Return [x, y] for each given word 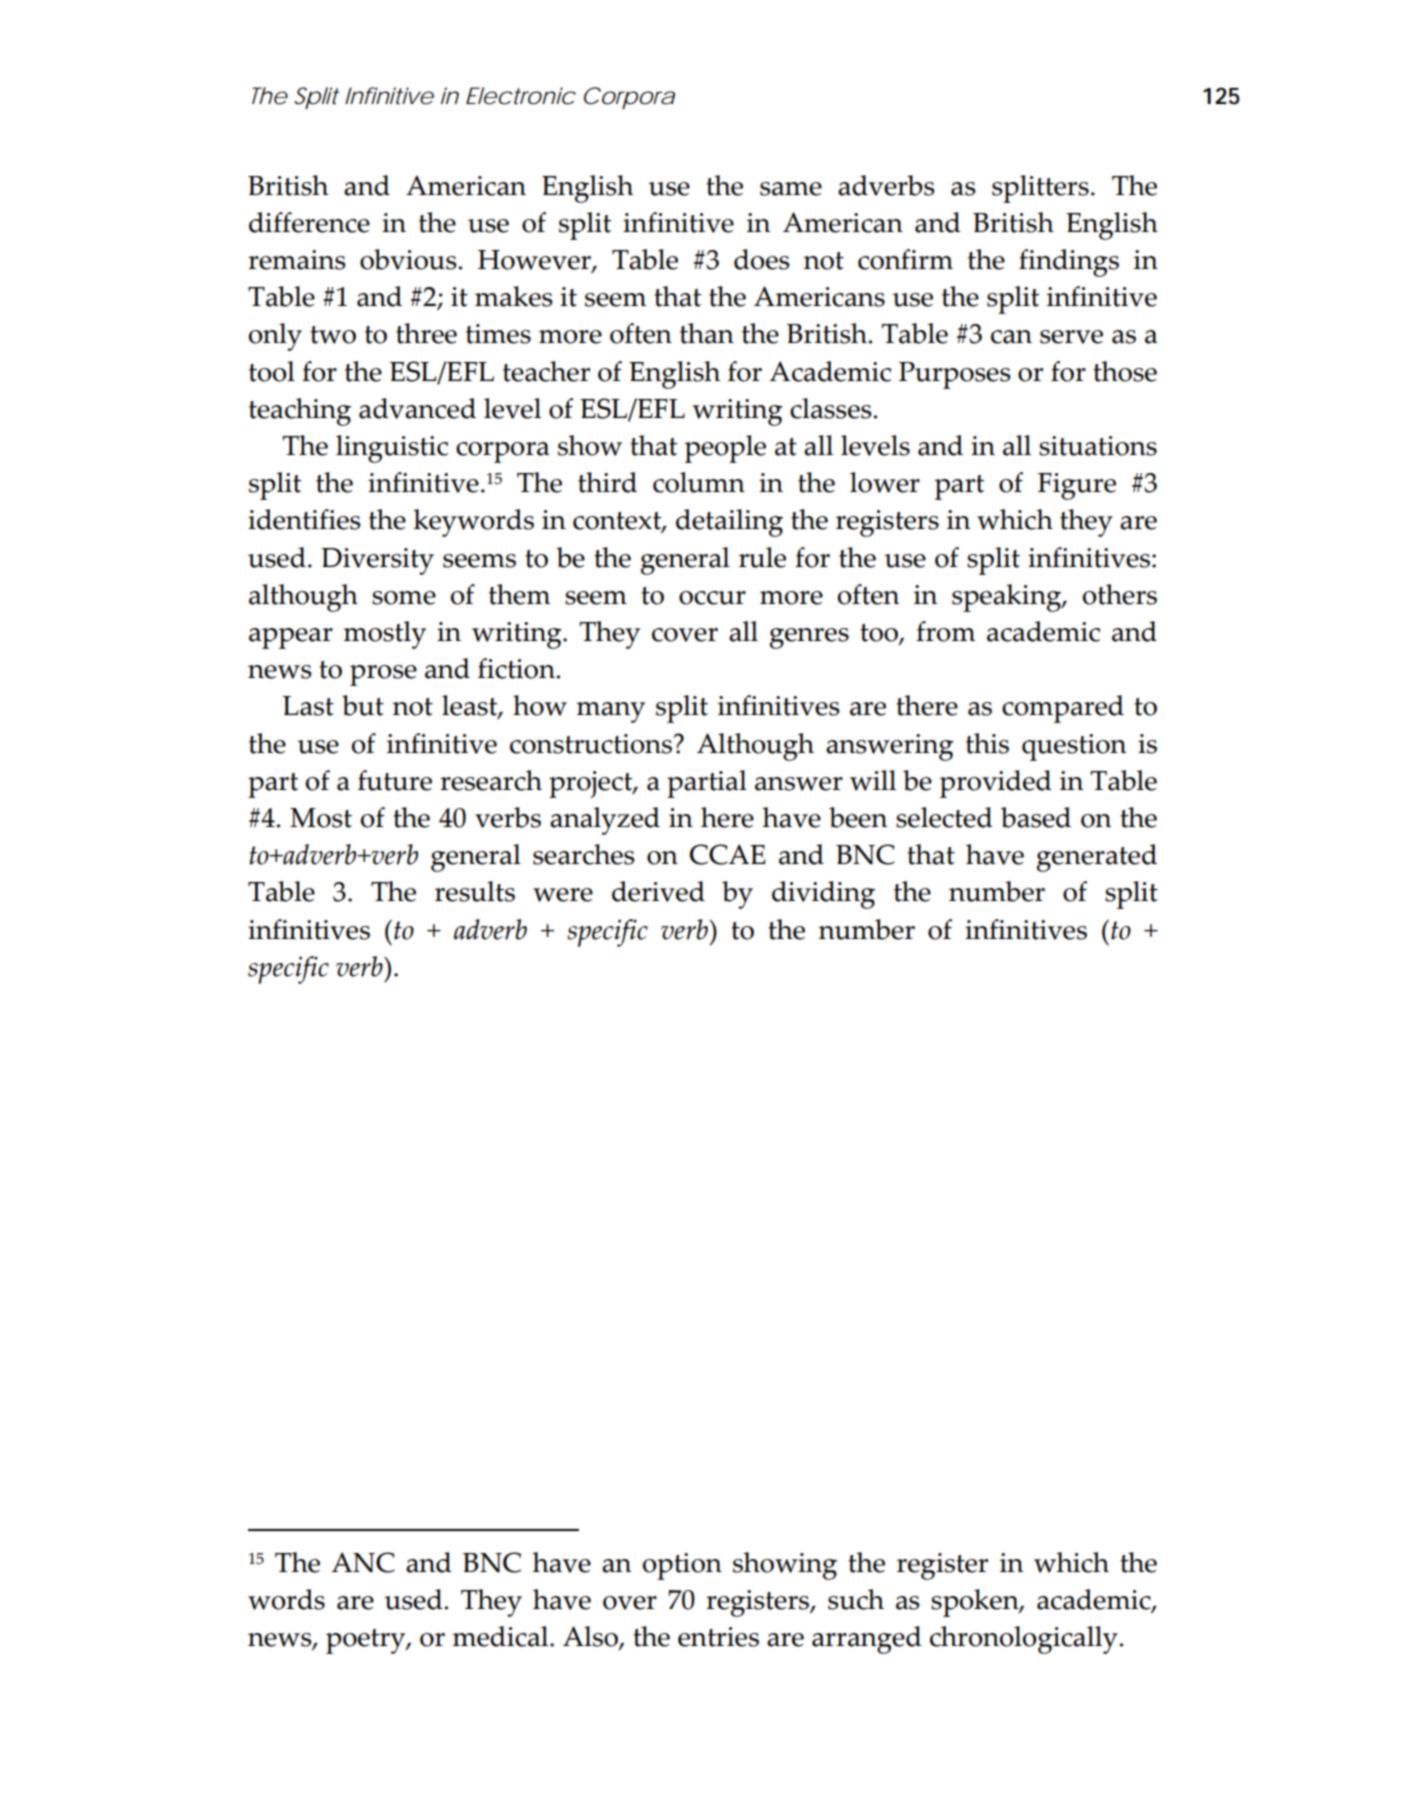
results [475, 891]
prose [383, 675]
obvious [409, 259]
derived [658, 891]
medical [501, 1636]
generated [1097, 858]
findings [1069, 263]
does [762, 259]
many [610, 712]
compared [1063, 709]
